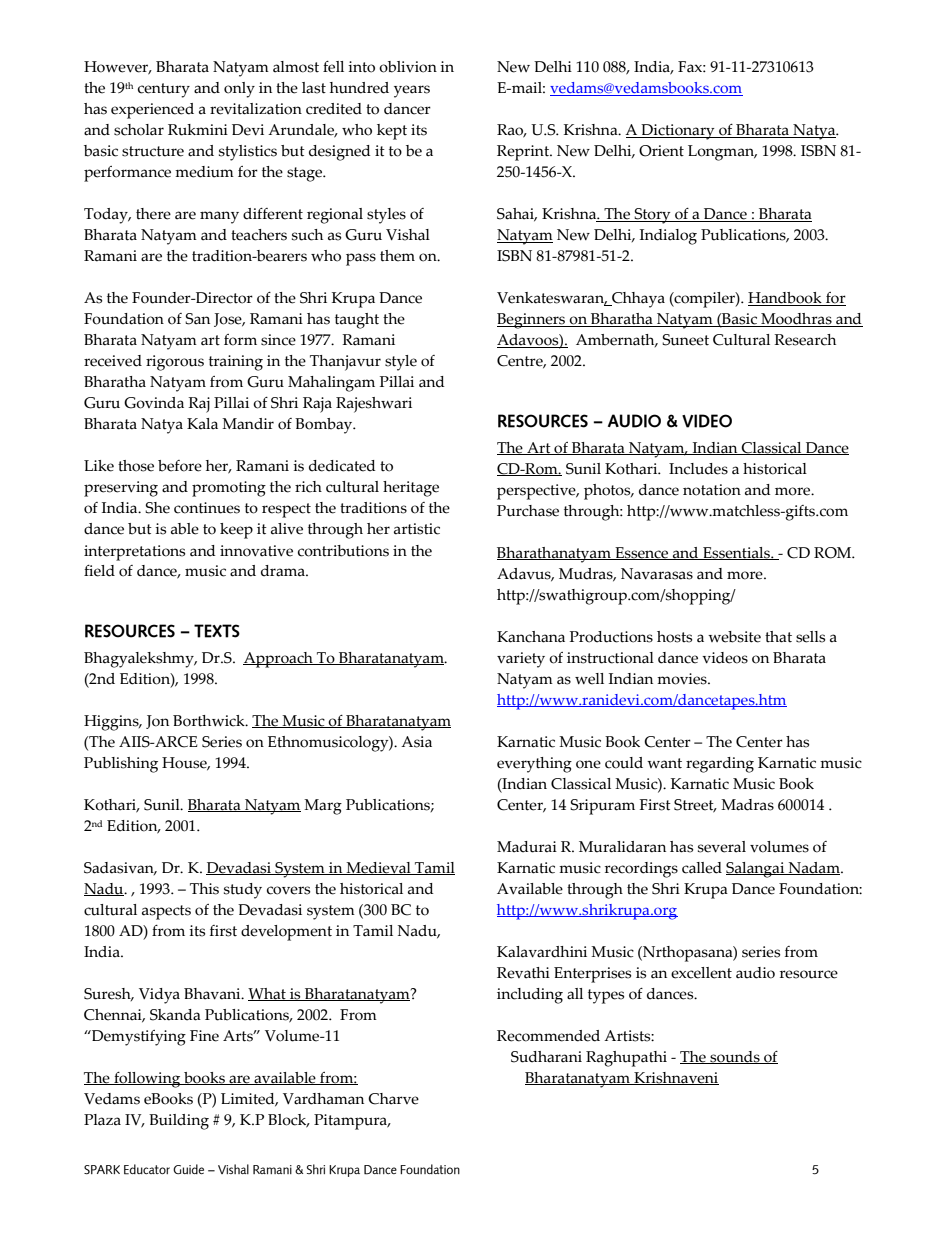 This page has width=952, height=1233. Describe the element at coordinates (412, 91) in the page. I see `years` at that location.
